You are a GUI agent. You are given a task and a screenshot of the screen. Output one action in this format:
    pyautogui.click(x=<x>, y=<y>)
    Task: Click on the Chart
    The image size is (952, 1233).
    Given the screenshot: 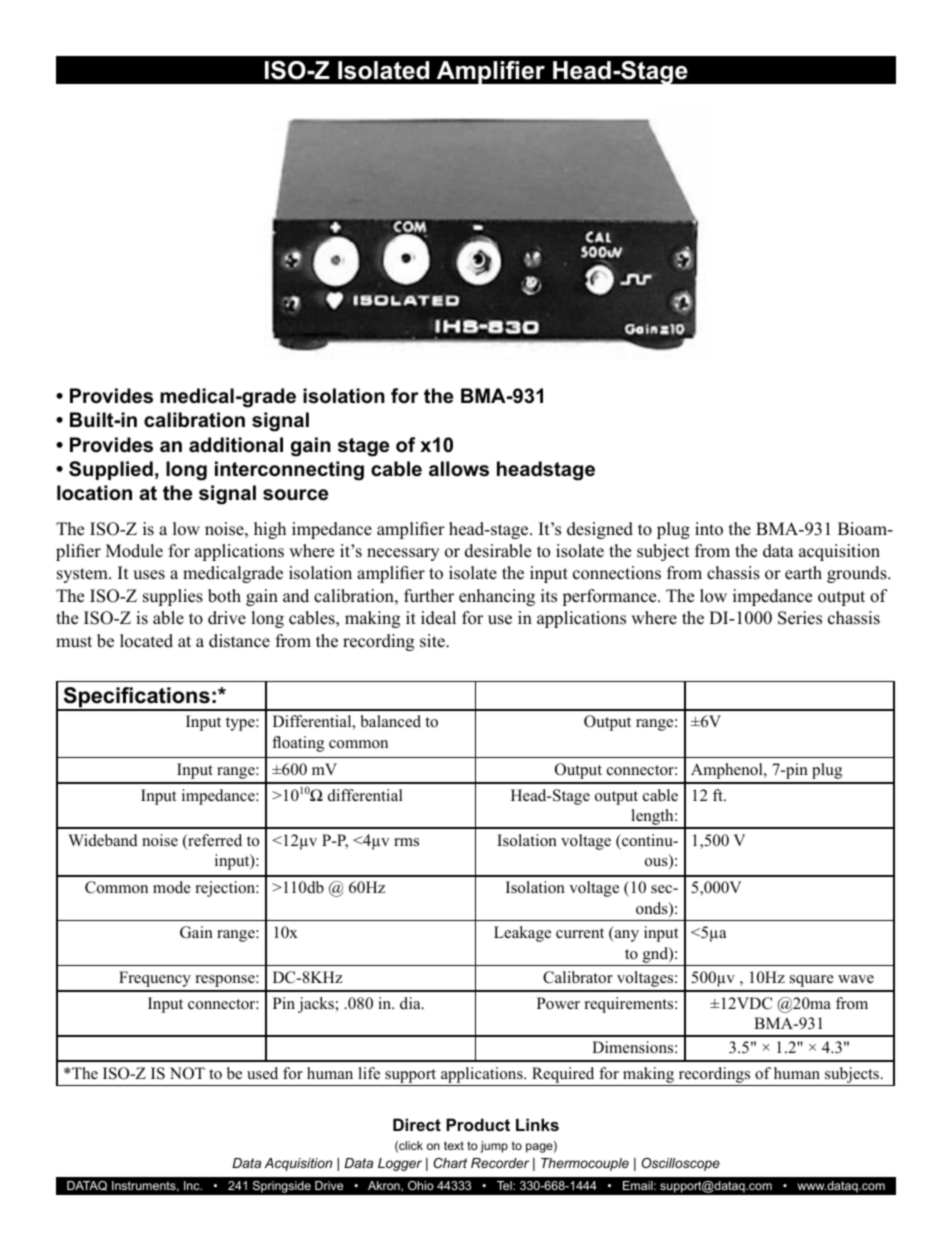 What is the action you would take?
    pyautogui.click(x=450, y=1163)
